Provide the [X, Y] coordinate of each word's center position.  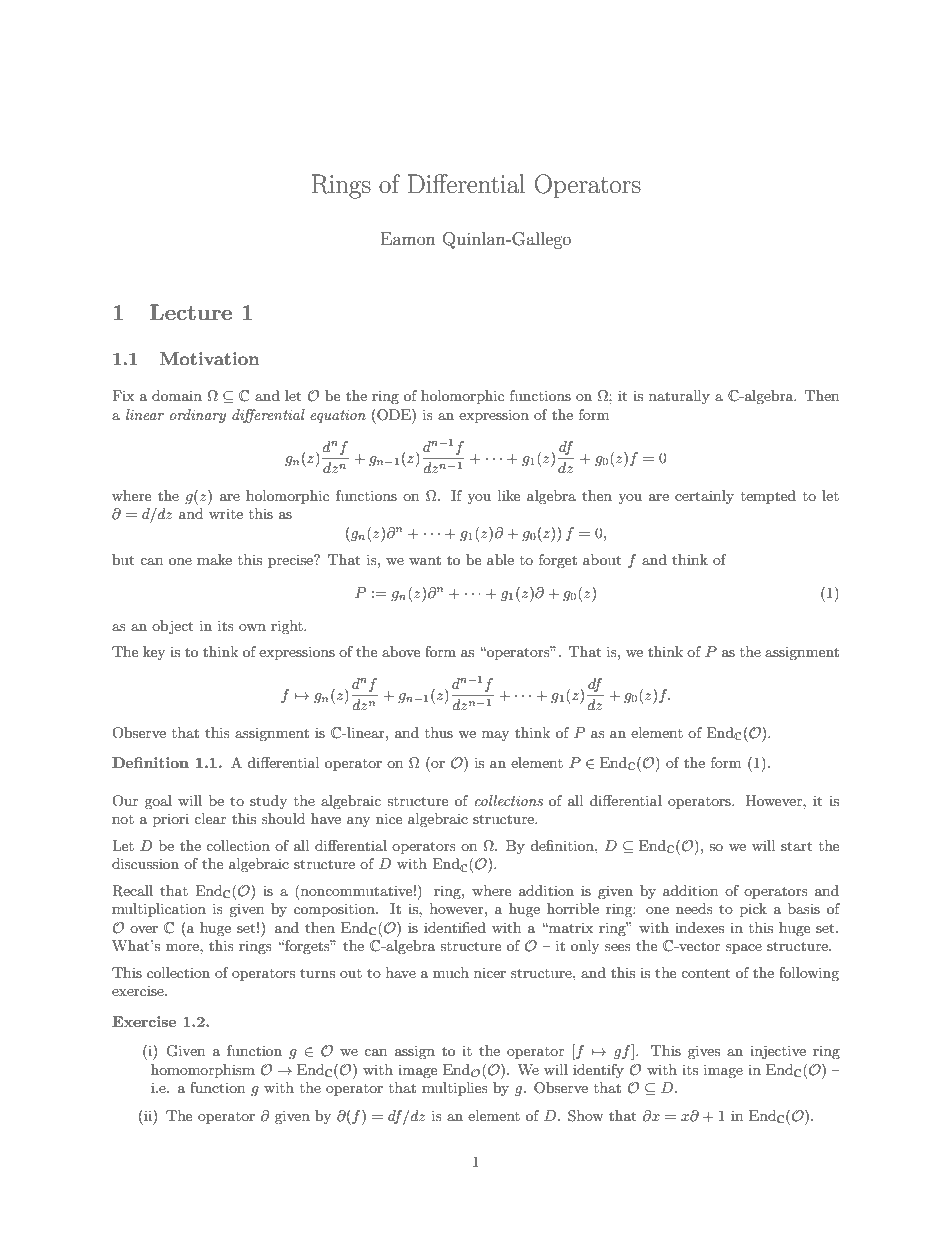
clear [210, 818]
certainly [704, 497]
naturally [679, 397]
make [214, 559]
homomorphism [203, 1071]
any [358, 822]
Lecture [191, 312]
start [796, 846]
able [500, 559]
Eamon [408, 238]
